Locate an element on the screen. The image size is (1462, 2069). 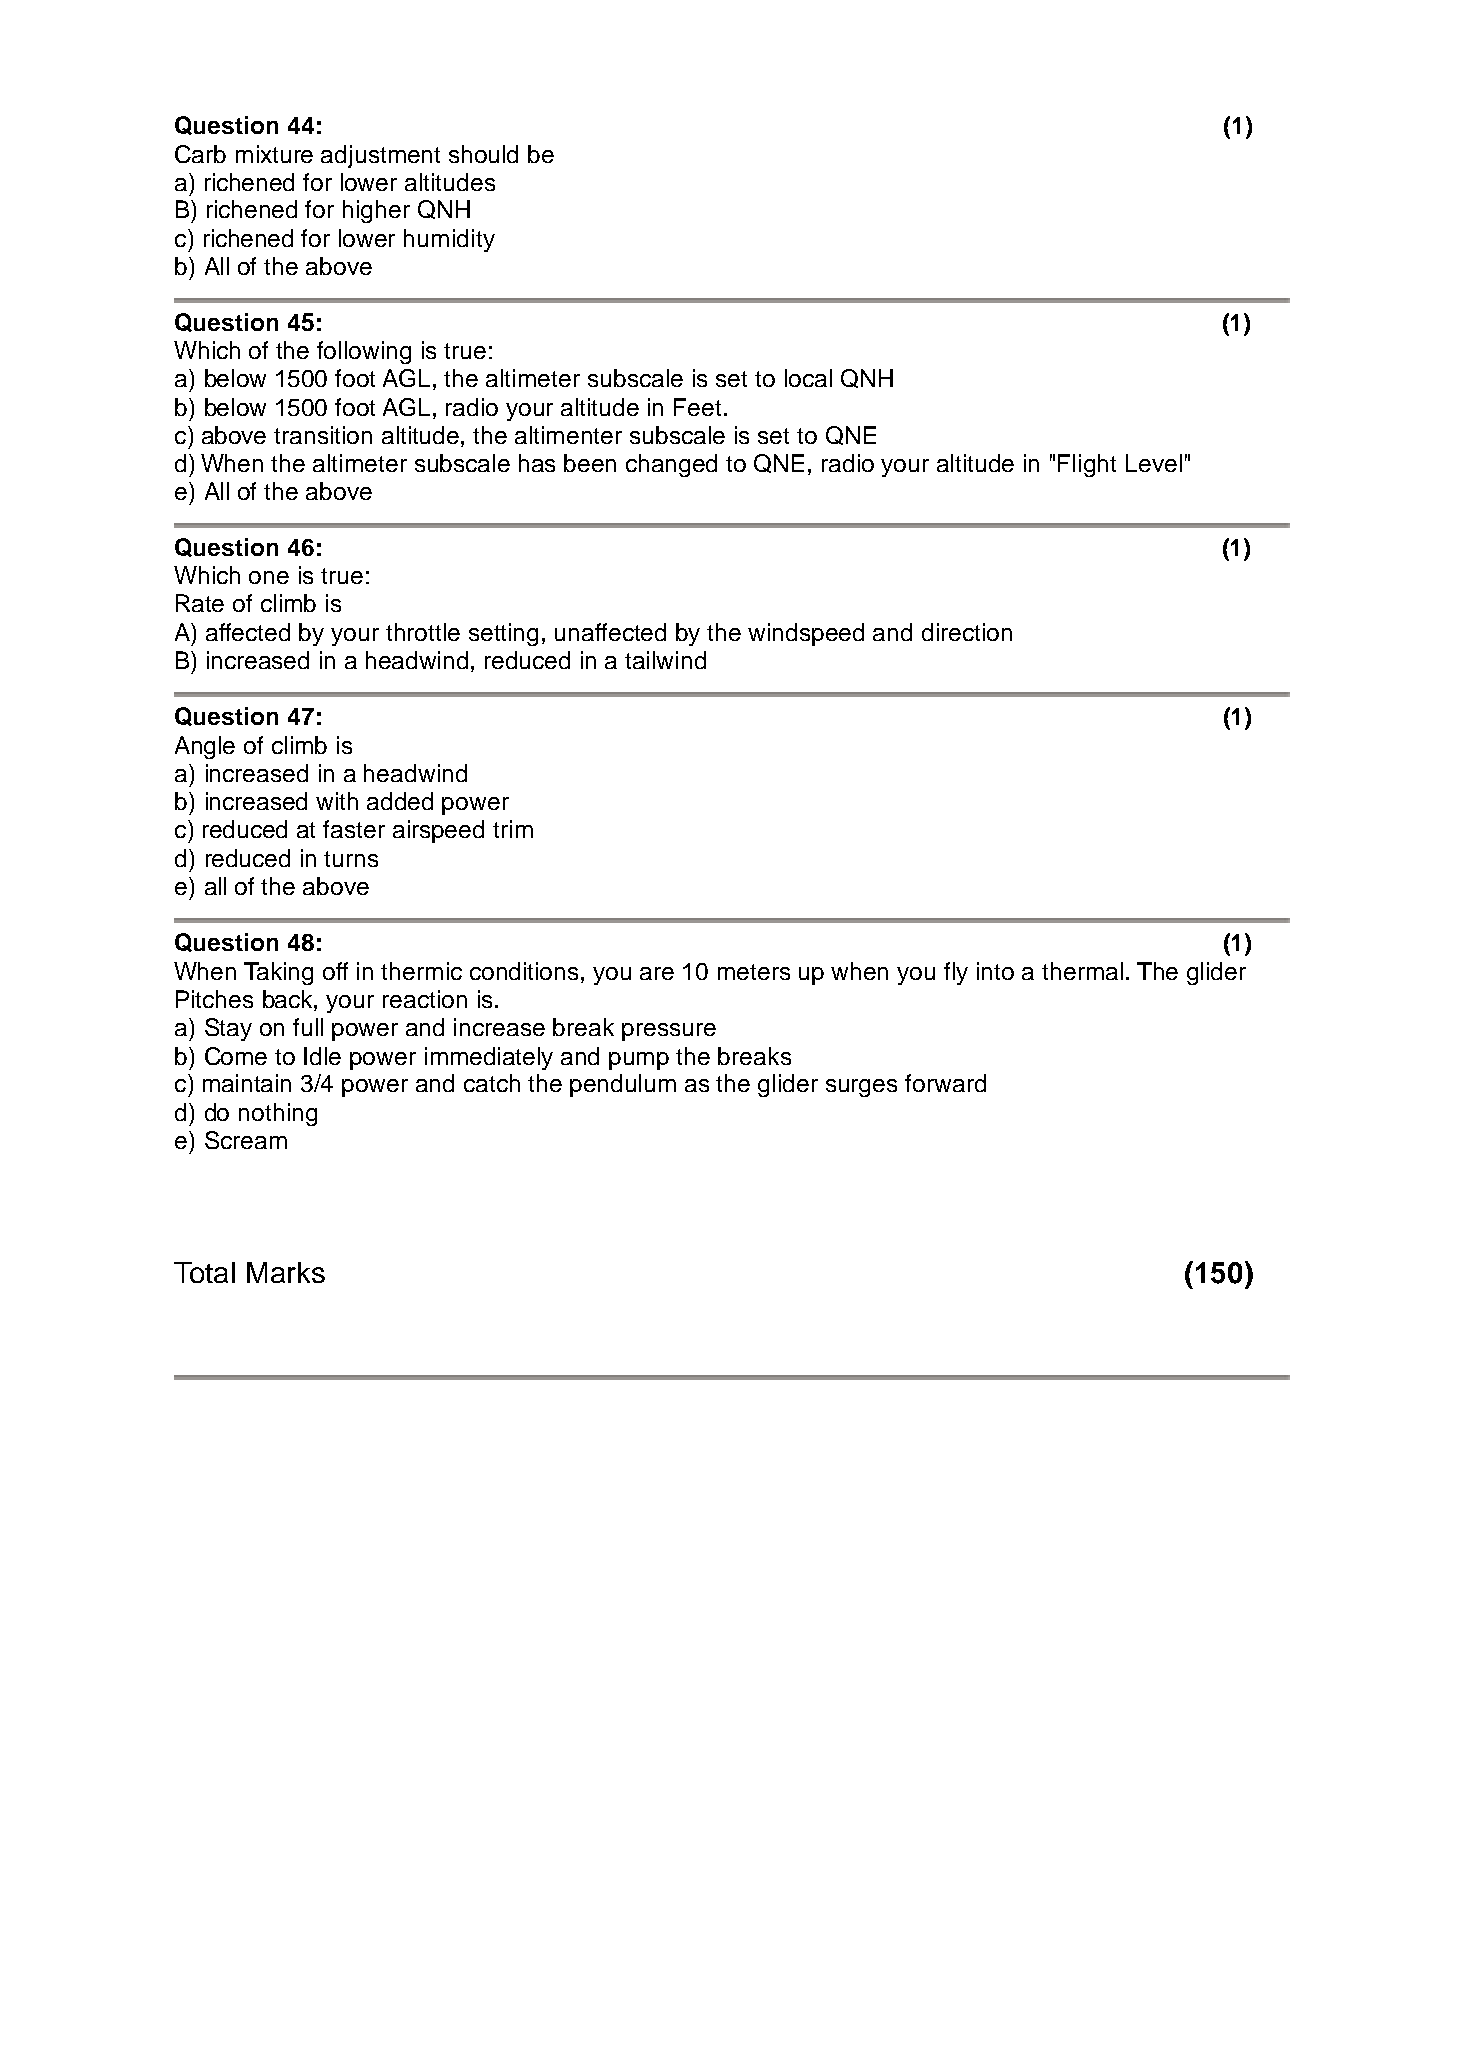
pump is located at coordinates (639, 1061).
